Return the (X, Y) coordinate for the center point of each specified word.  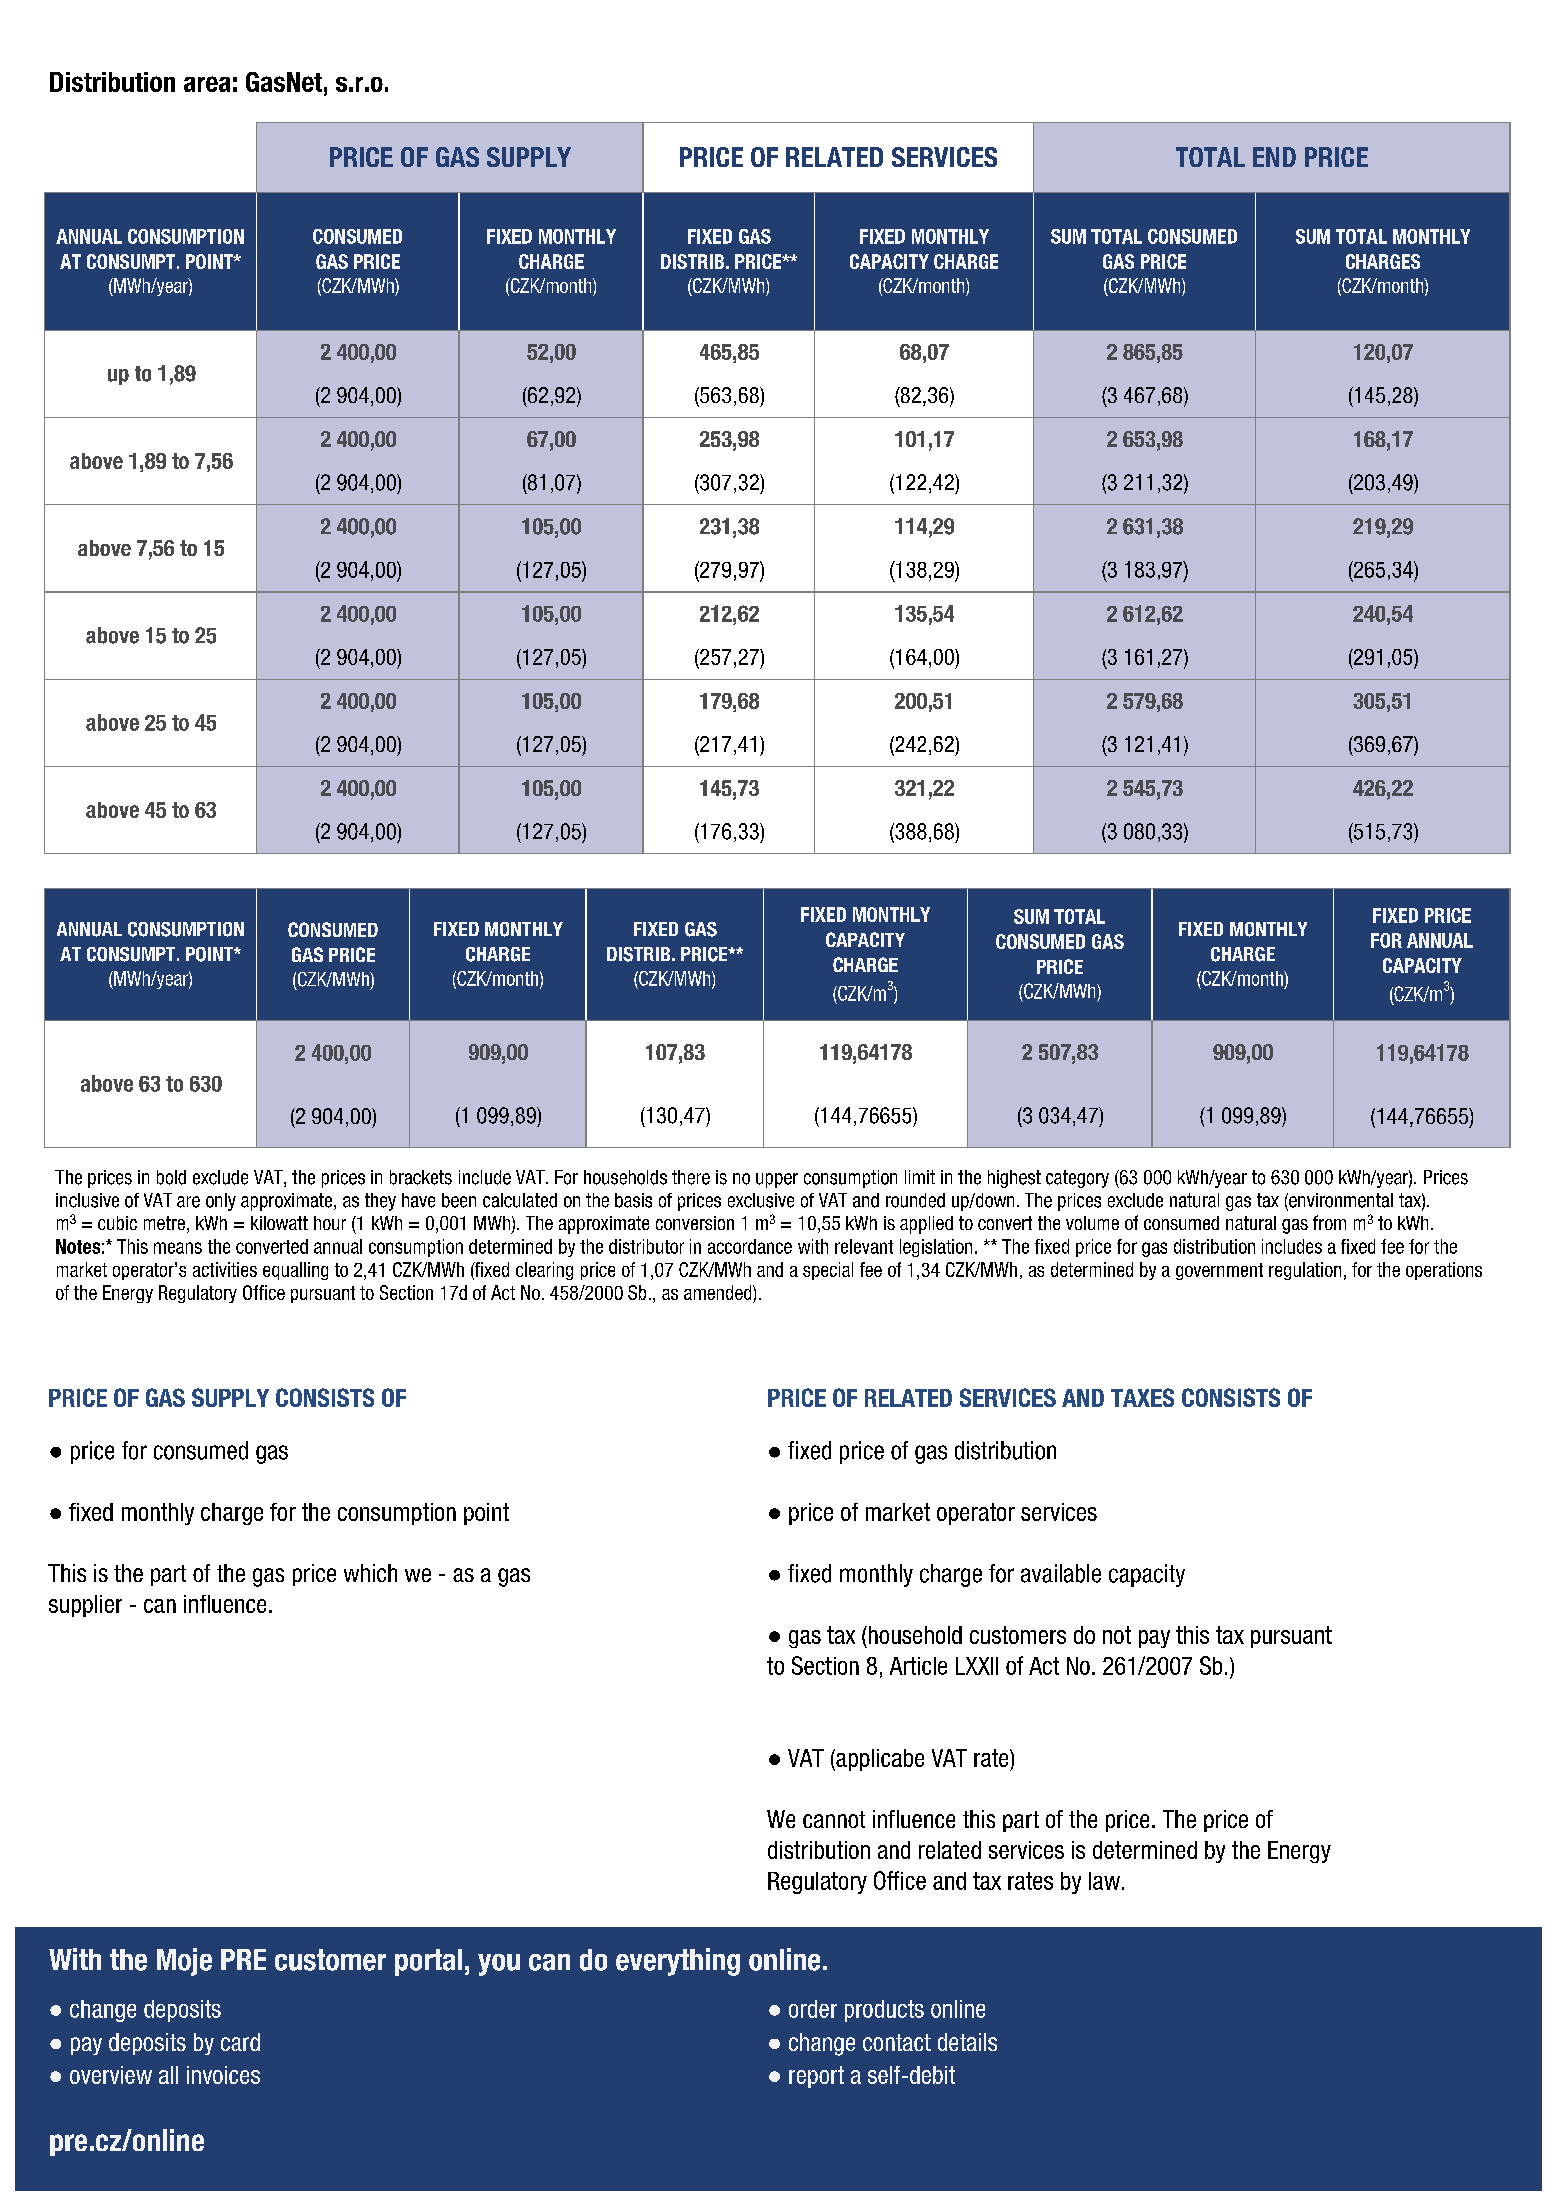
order (813, 2009)
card (240, 2042)
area (207, 84)
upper (777, 1180)
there (691, 1177)
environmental (1340, 1201)
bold (171, 1177)
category (1077, 1179)
